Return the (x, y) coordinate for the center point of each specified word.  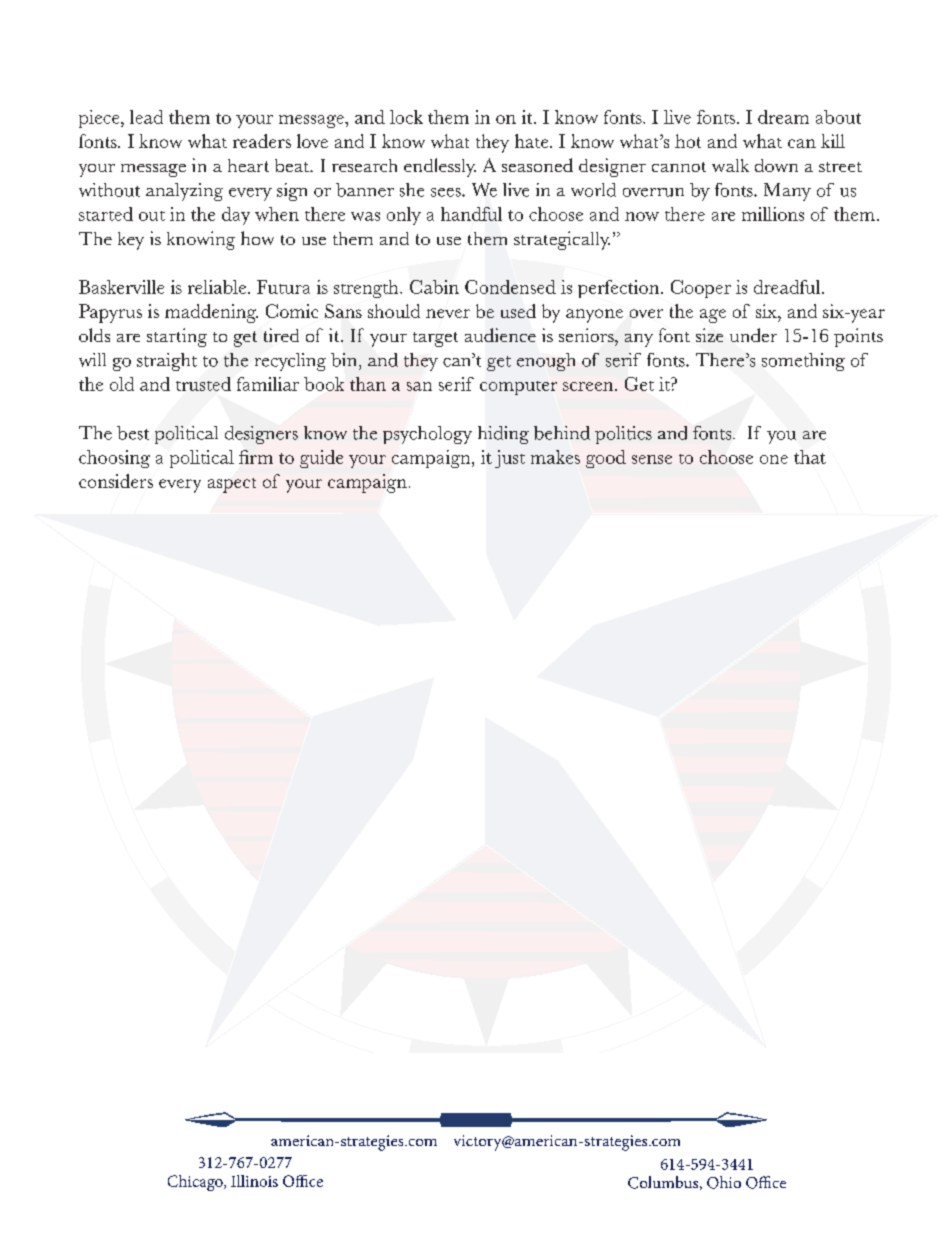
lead (146, 117)
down (776, 165)
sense (652, 459)
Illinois (254, 1181)
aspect (232, 485)
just (510, 459)
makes (555, 457)
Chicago (196, 1183)
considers (116, 481)
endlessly (440, 167)
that (810, 457)
